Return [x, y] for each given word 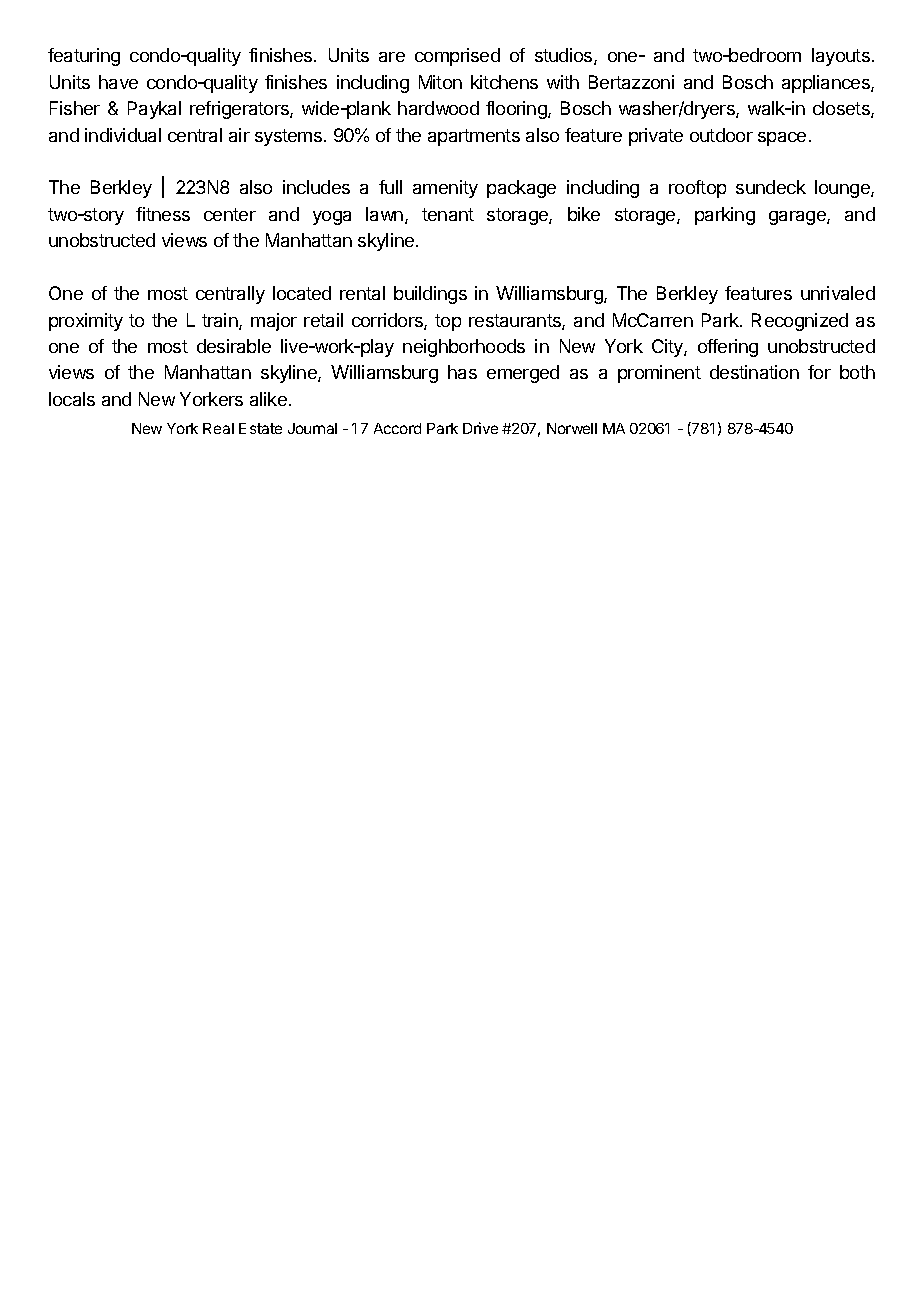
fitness [163, 214]
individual [123, 135]
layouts [841, 57]
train [221, 321]
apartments [474, 137]
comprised [457, 57]
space [782, 139]
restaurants [516, 322]
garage [798, 218]
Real [218, 428]
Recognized [800, 322]
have [118, 82]
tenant [448, 214]
